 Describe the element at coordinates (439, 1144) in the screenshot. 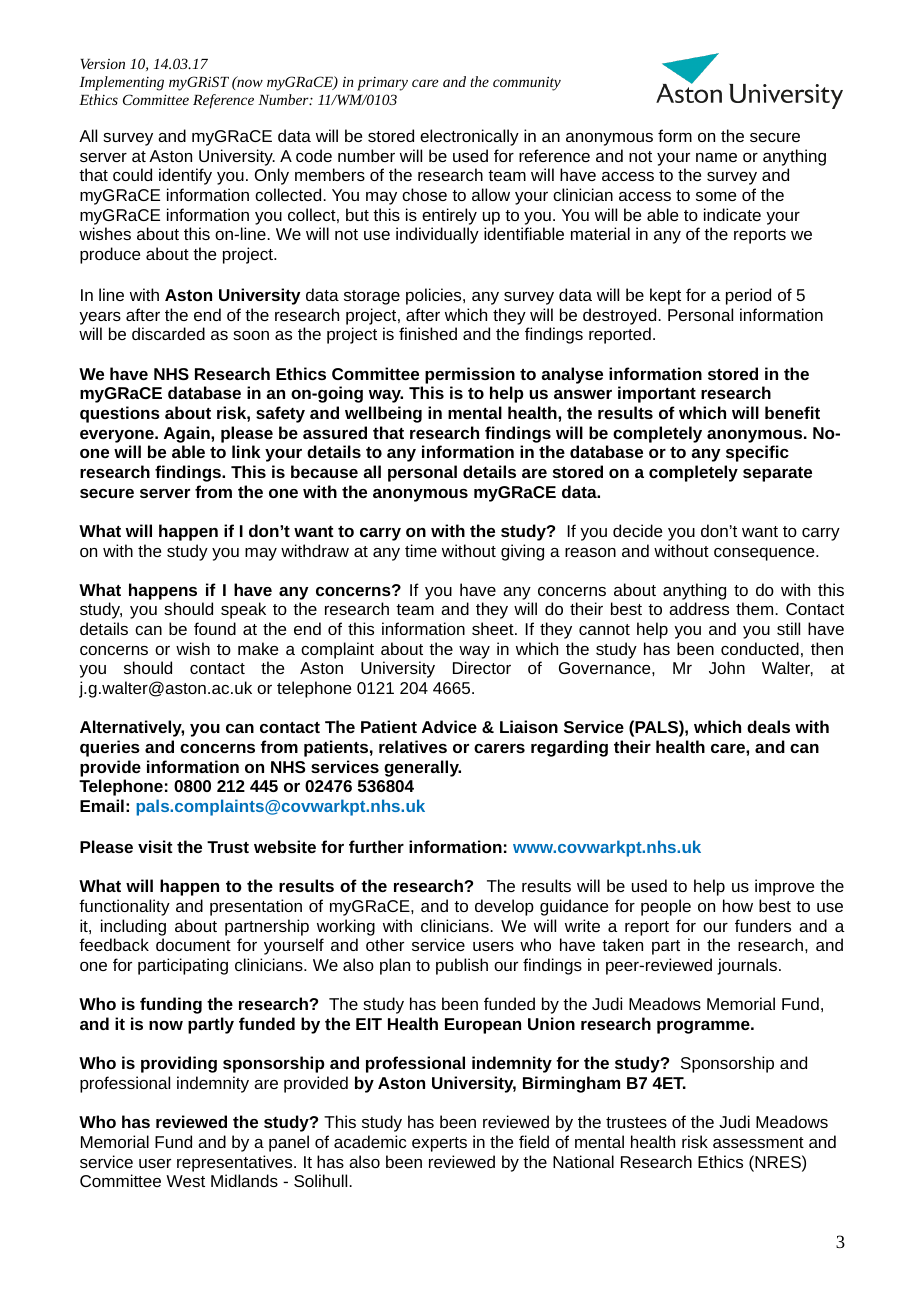

I see `experts` at that location.
